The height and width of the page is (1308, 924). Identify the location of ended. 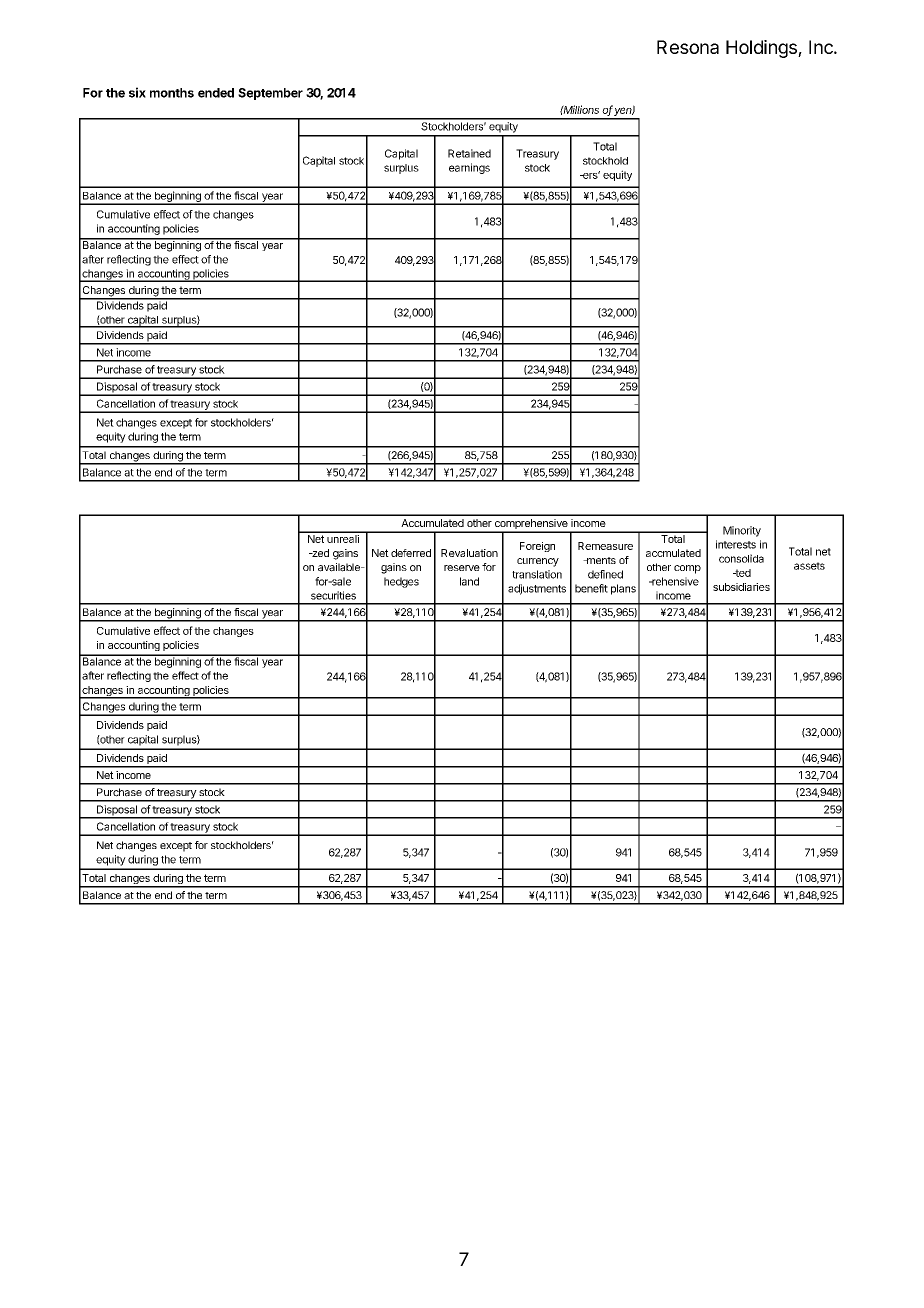
(216, 93).
